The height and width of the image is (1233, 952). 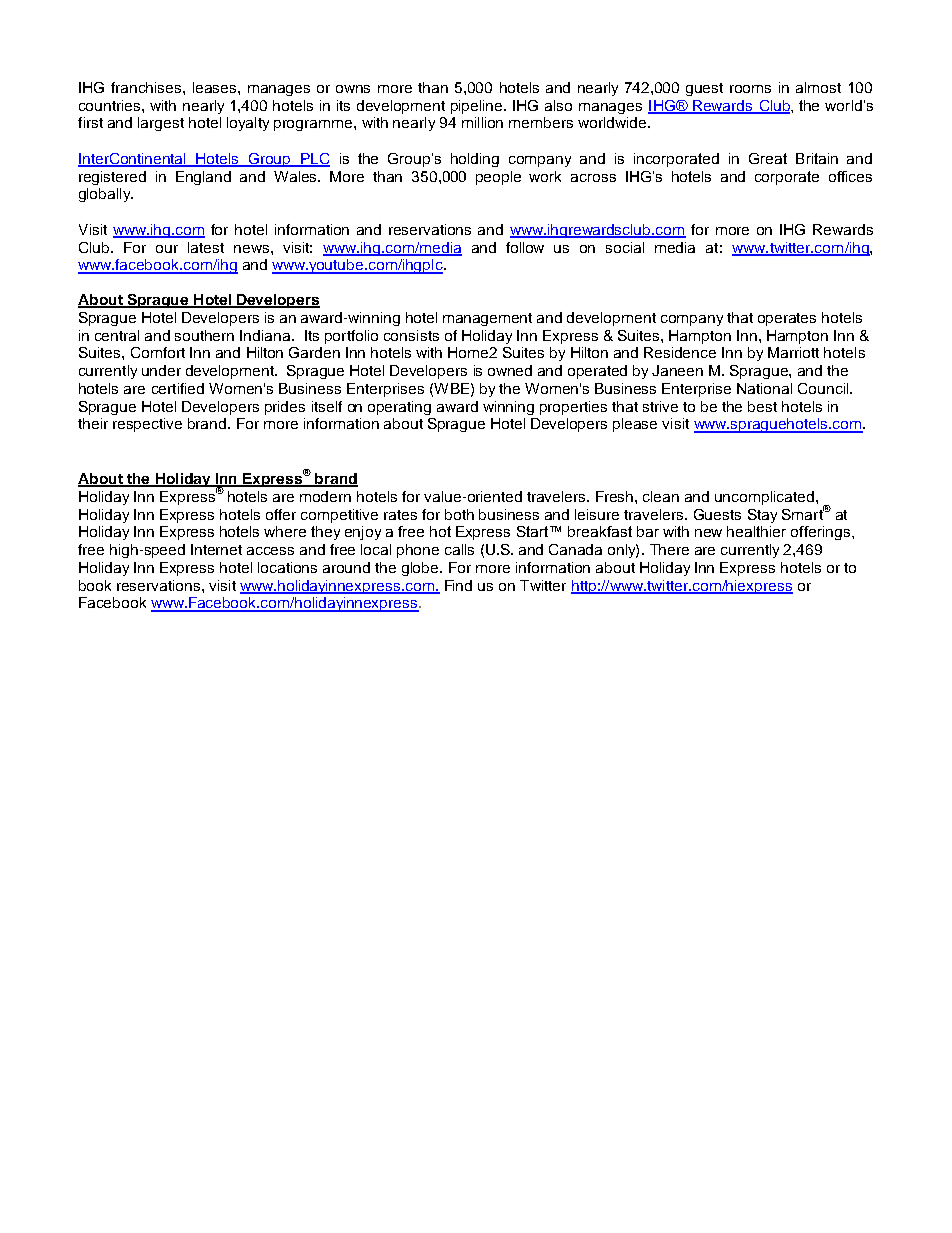 What do you see at coordinates (147, 87) in the image?
I see `franchises` at bounding box center [147, 87].
